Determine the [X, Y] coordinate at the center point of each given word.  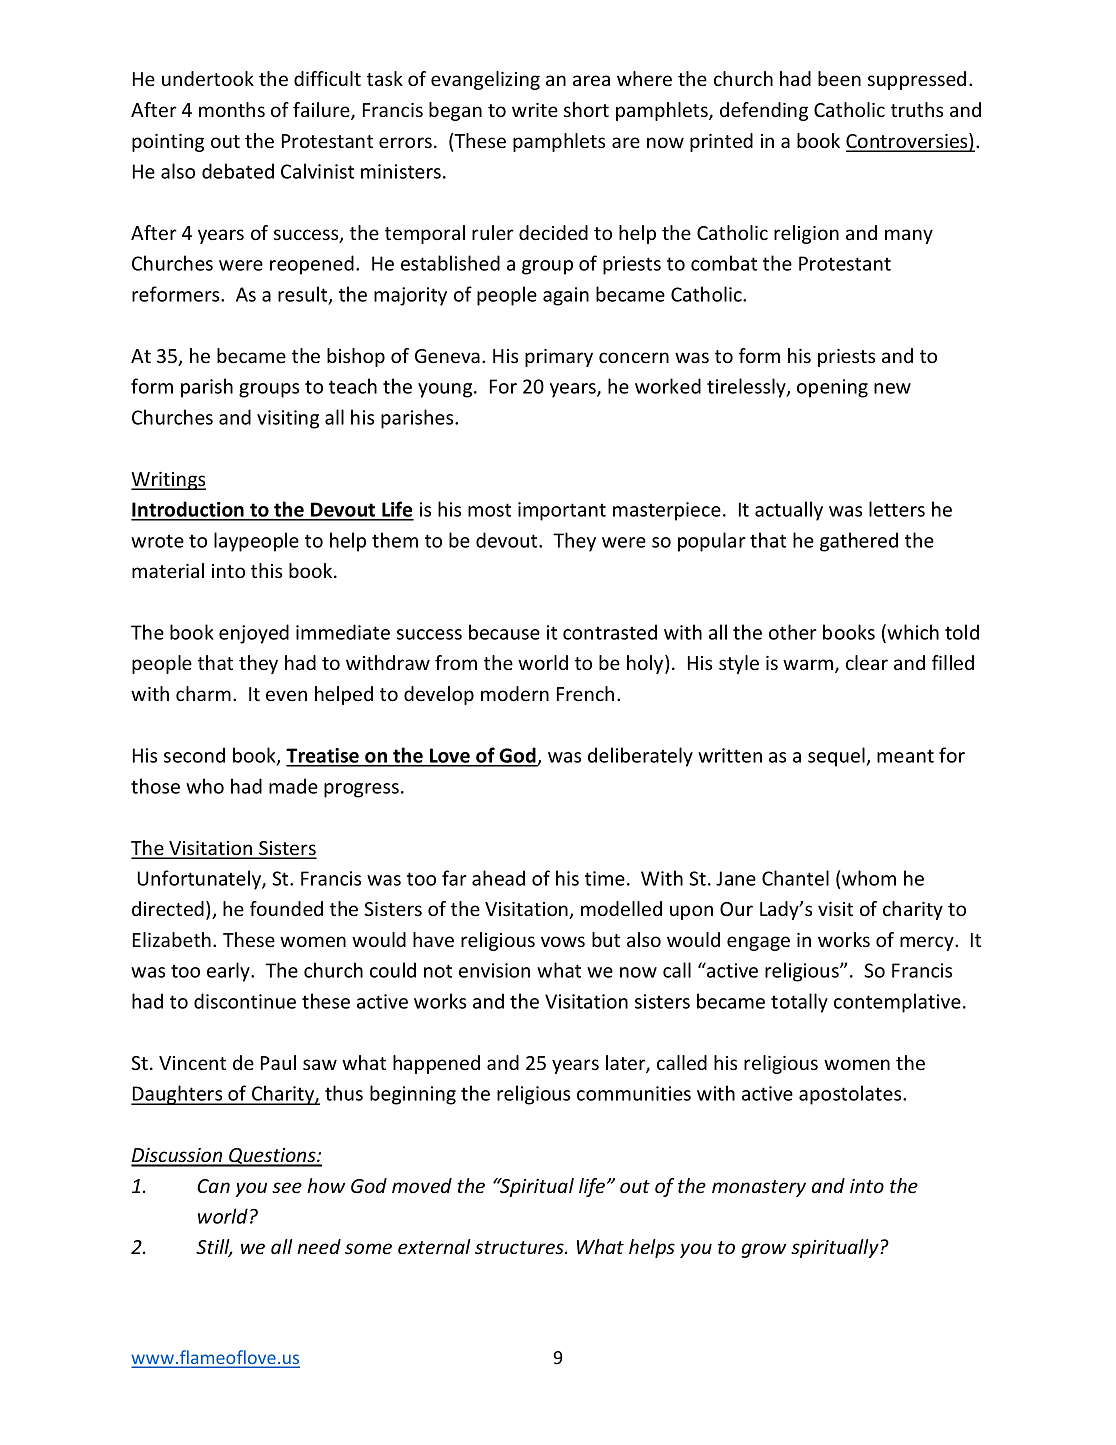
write [535, 110]
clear [867, 662]
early [229, 972]
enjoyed [254, 634]
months [232, 109]
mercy [928, 943]
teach [353, 386]
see [287, 1187]
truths [917, 109]
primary [559, 358]
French [585, 693]
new [892, 388]
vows [563, 941]
